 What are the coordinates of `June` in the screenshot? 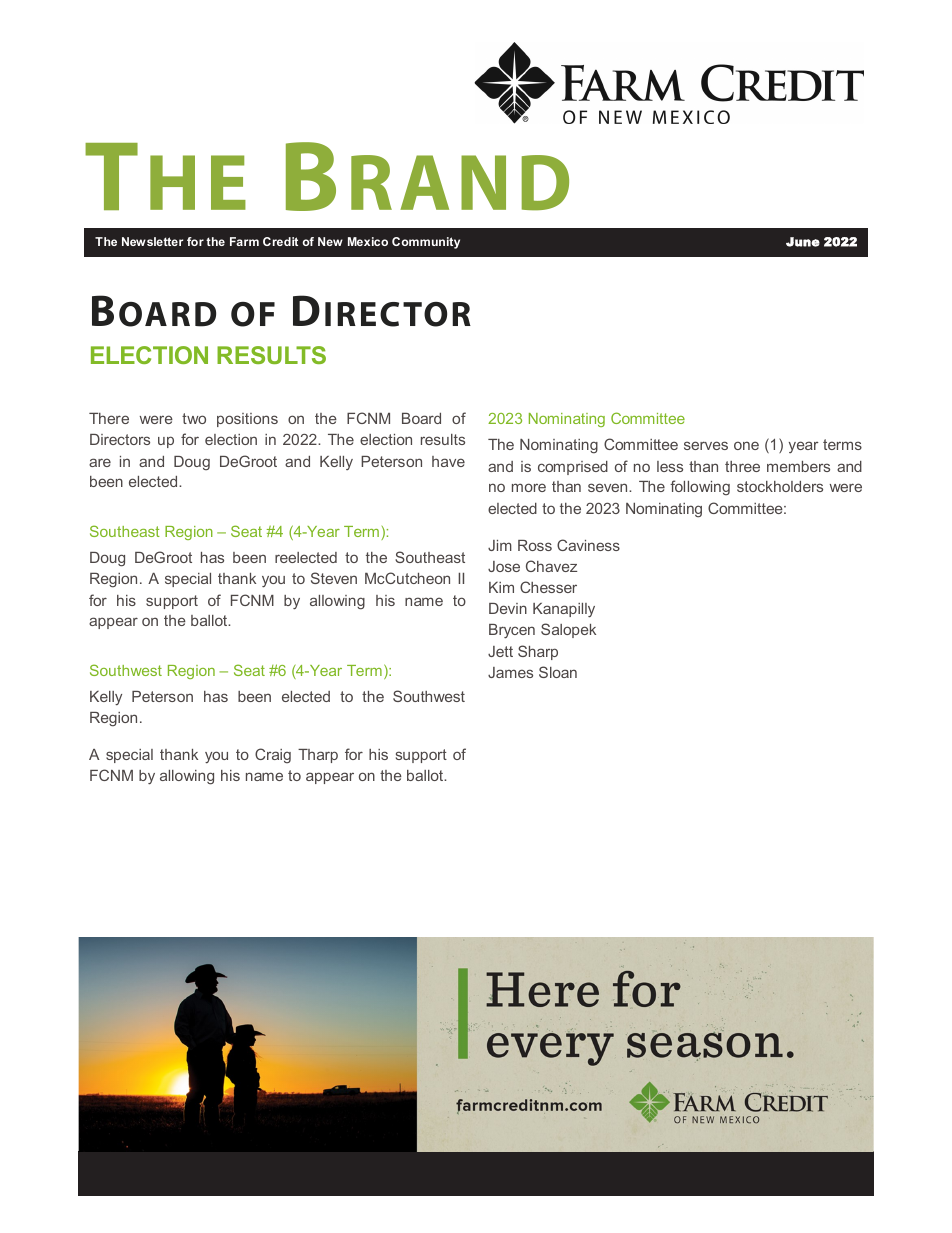 It's located at (803, 242).
